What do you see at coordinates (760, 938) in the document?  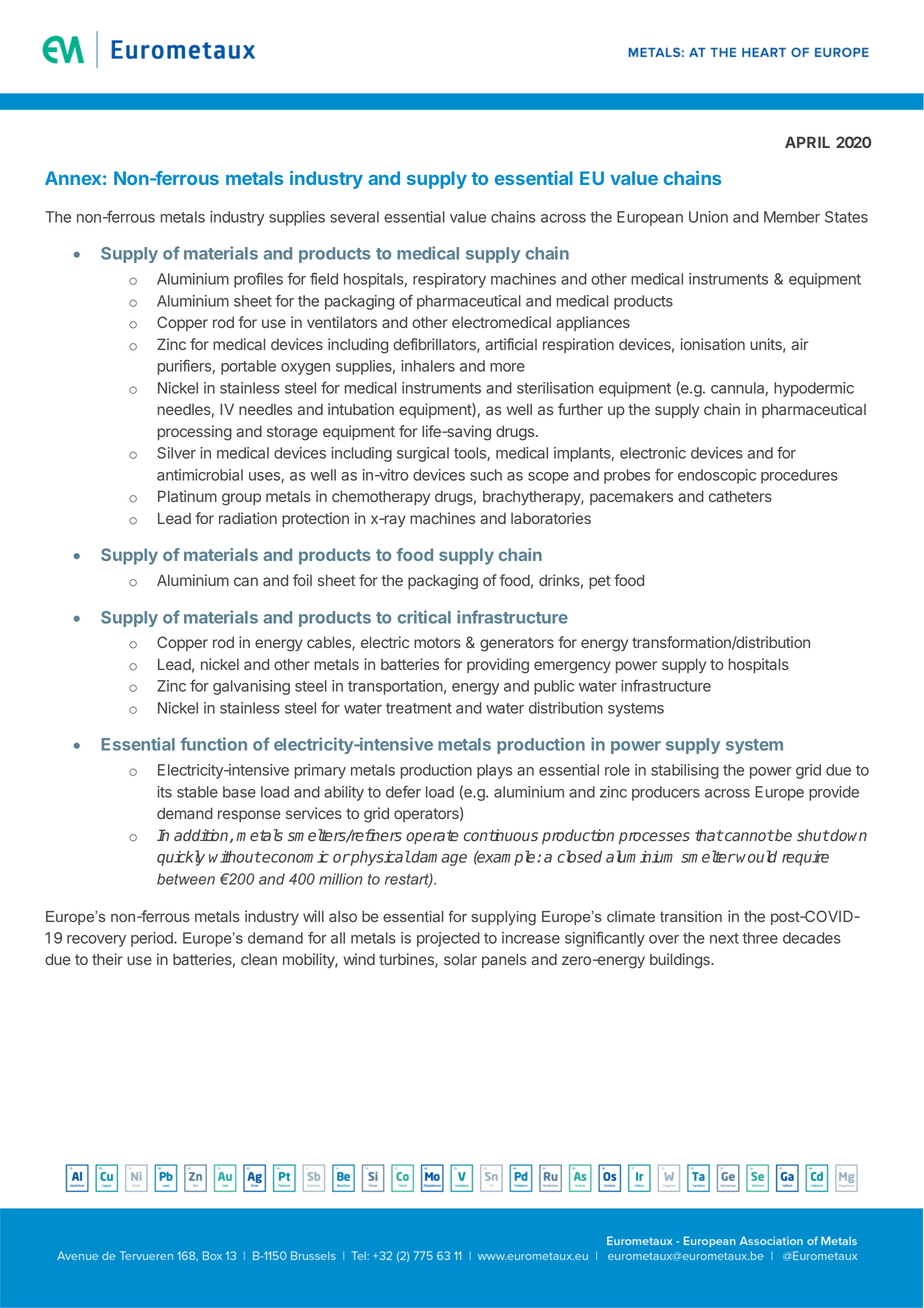 I see `three` at bounding box center [760, 938].
